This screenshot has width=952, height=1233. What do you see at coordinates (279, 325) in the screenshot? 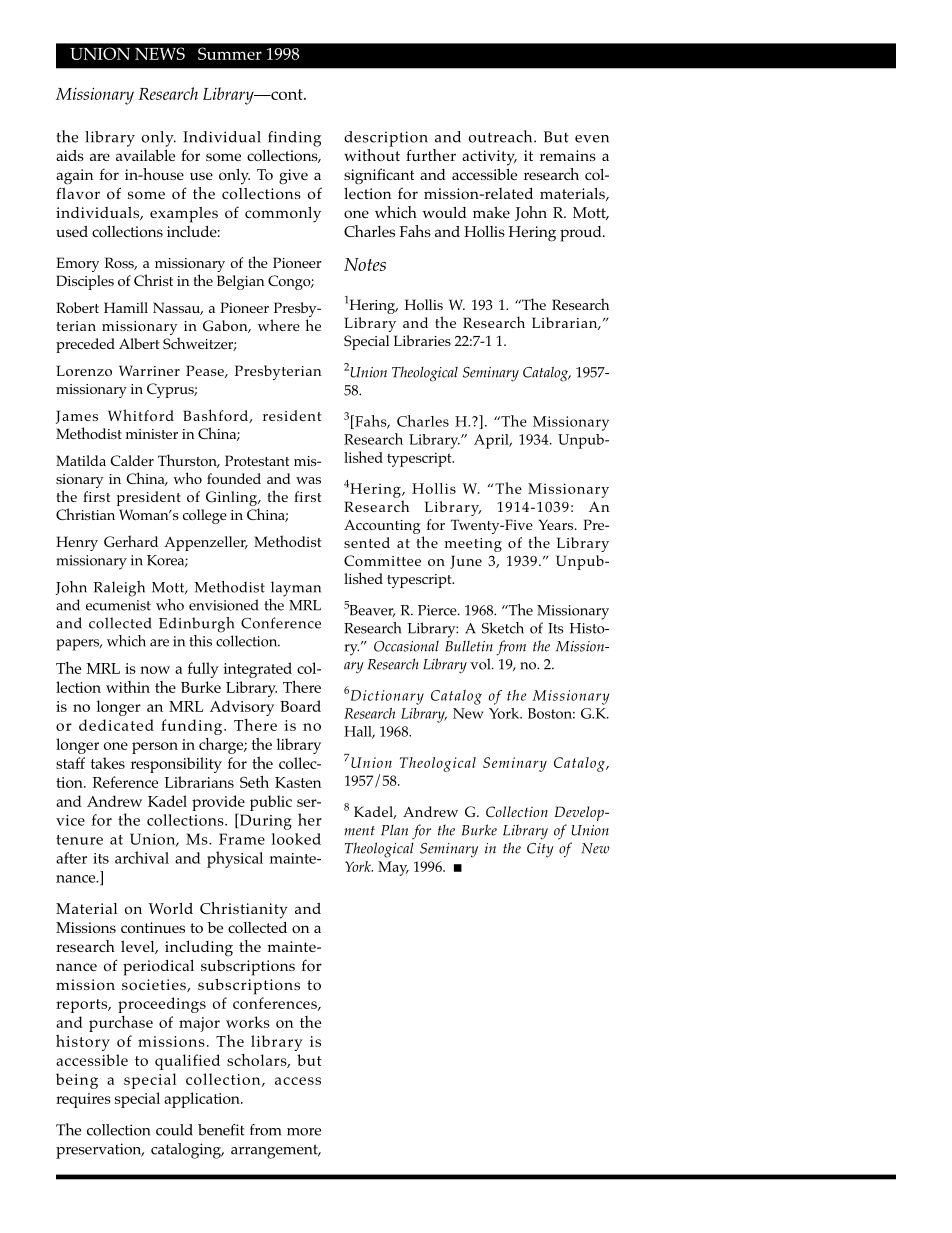
I see `where` at bounding box center [279, 325].
